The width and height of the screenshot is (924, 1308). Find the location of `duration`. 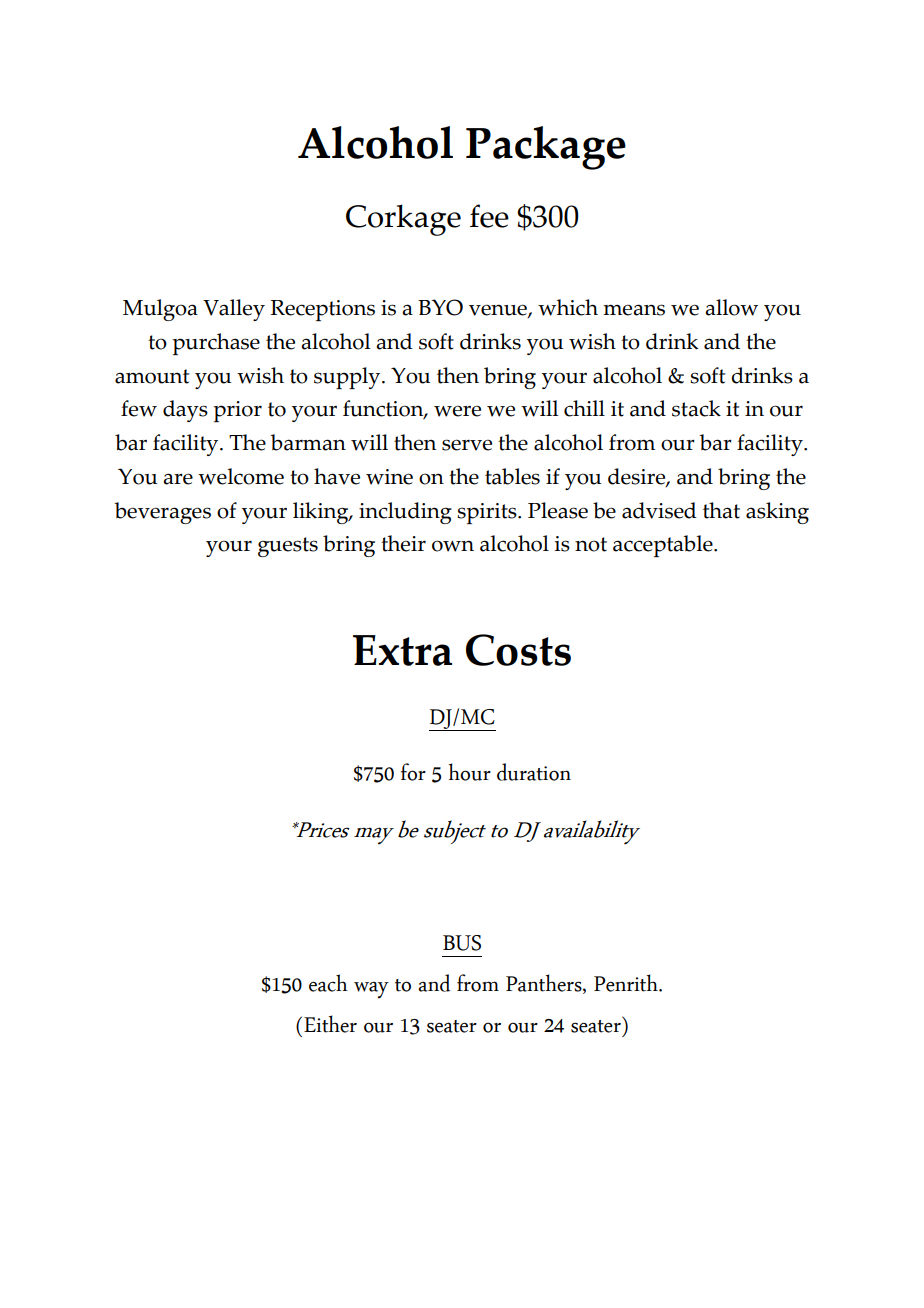

duration is located at coordinates (534, 772).
